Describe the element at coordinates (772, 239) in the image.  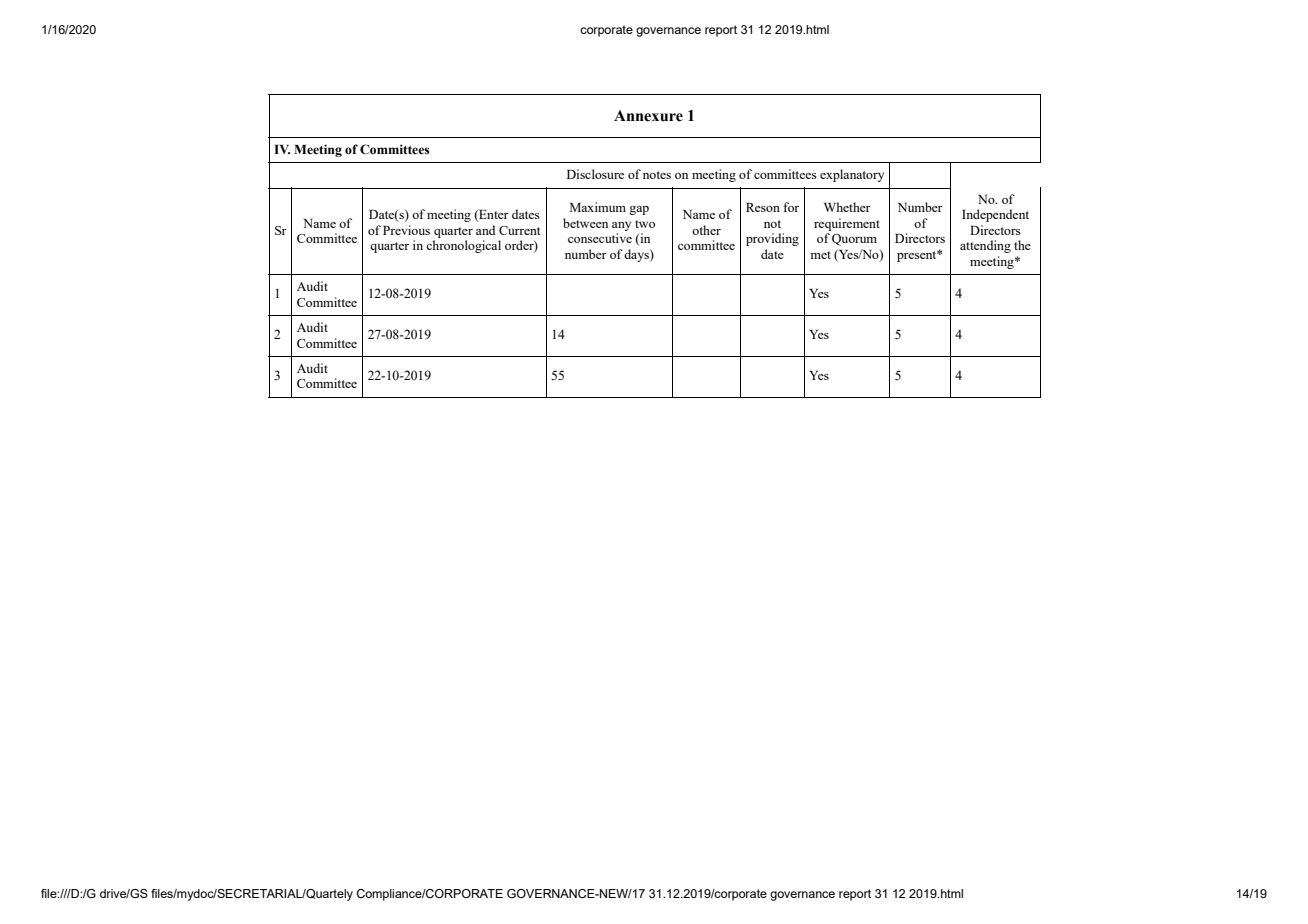
I see `providing` at that location.
